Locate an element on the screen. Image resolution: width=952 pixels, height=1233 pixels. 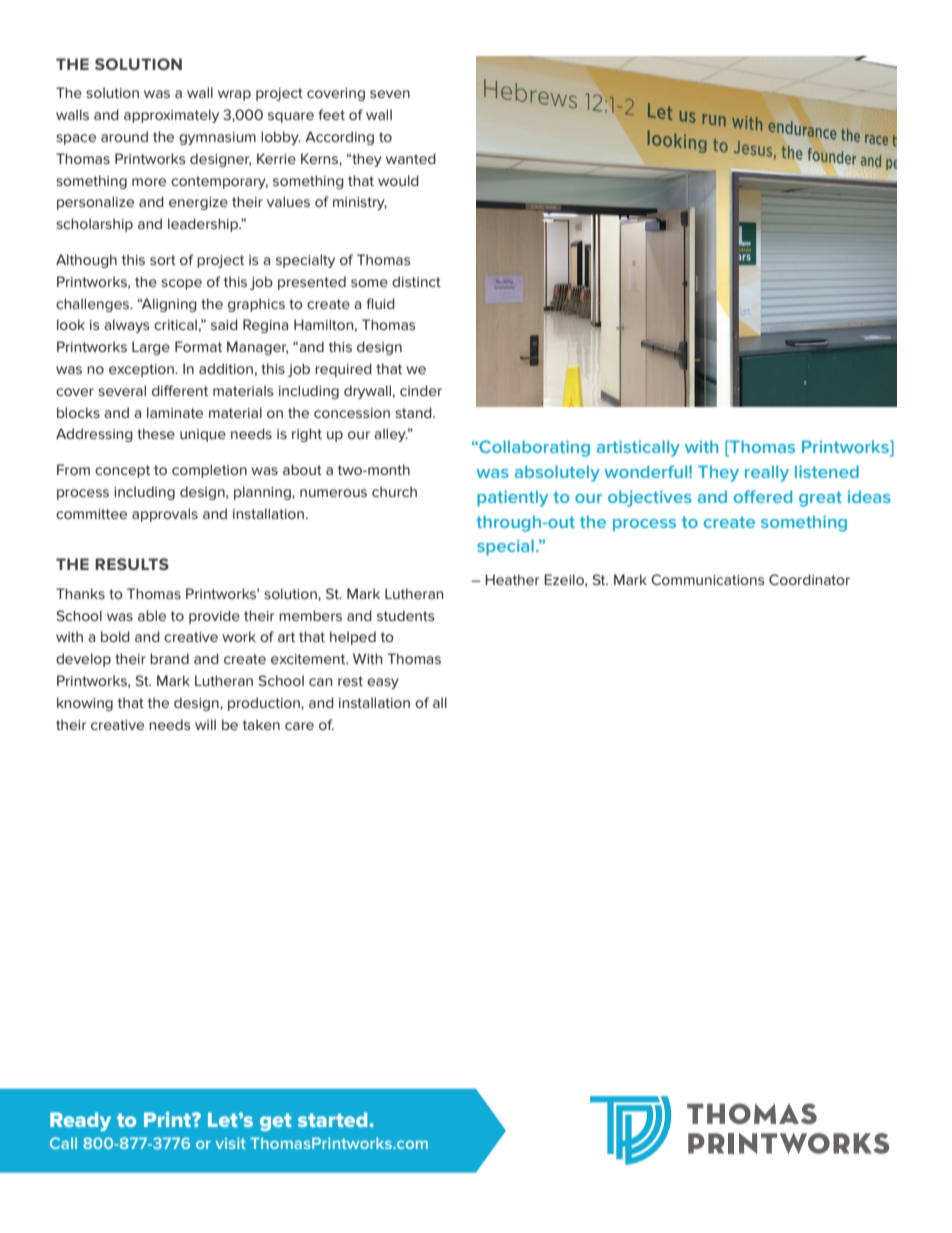
exception is located at coordinates (142, 370).
